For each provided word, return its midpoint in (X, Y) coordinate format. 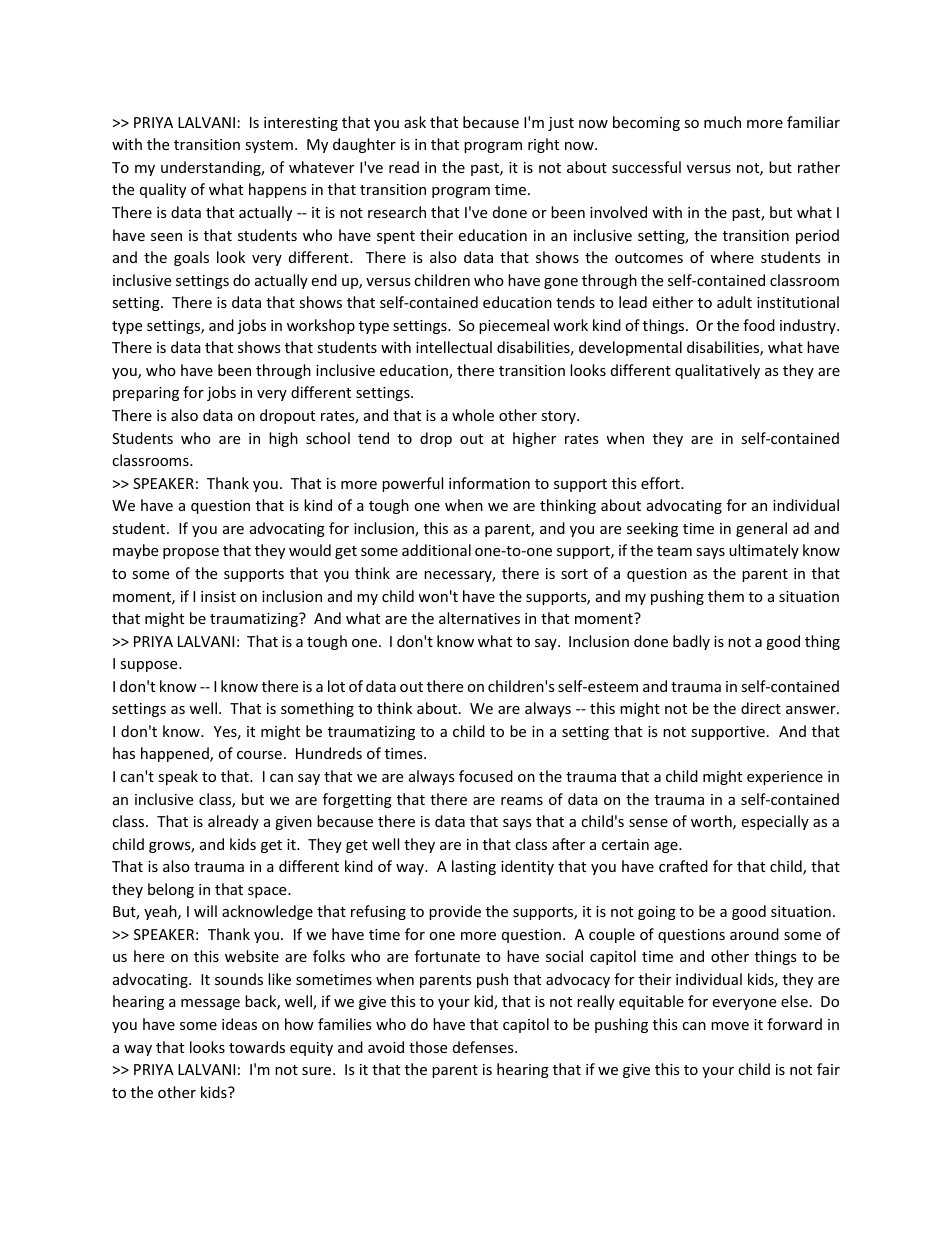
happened (176, 754)
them (726, 596)
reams (522, 801)
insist (218, 596)
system (269, 146)
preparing (146, 394)
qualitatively (717, 371)
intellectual (454, 347)
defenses (484, 1047)
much (722, 122)
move (730, 1026)
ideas (239, 1024)
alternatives (479, 618)
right (543, 145)
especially (775, 822)
